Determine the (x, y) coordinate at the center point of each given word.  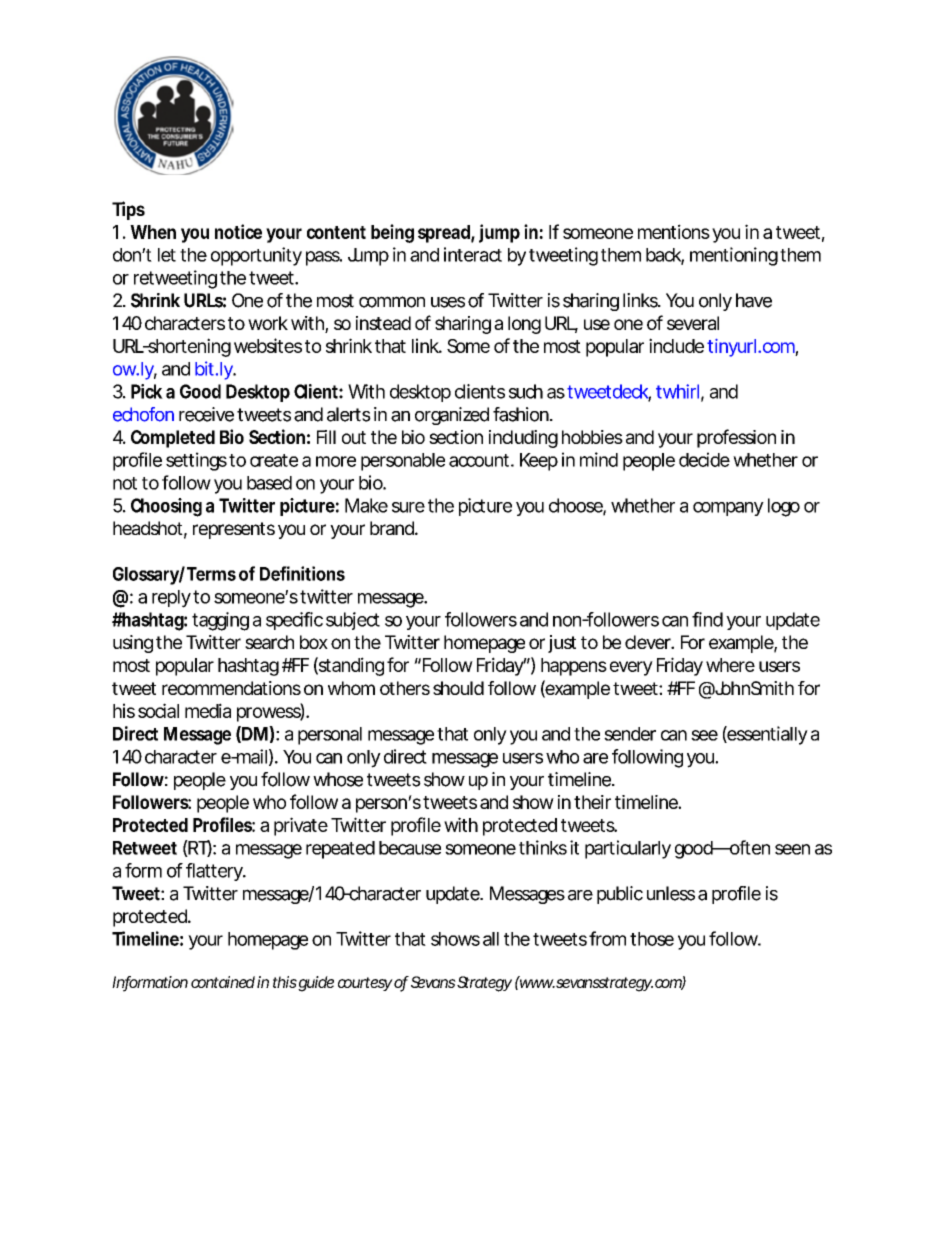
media (208, 710)
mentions (674, 231)
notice (238, 231)
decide (704, 459)
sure (408, 507)
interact (473, 254)
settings (196, 461)
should (458, 688)
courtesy (365, 984)
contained (223, 982)
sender (630, 734)
